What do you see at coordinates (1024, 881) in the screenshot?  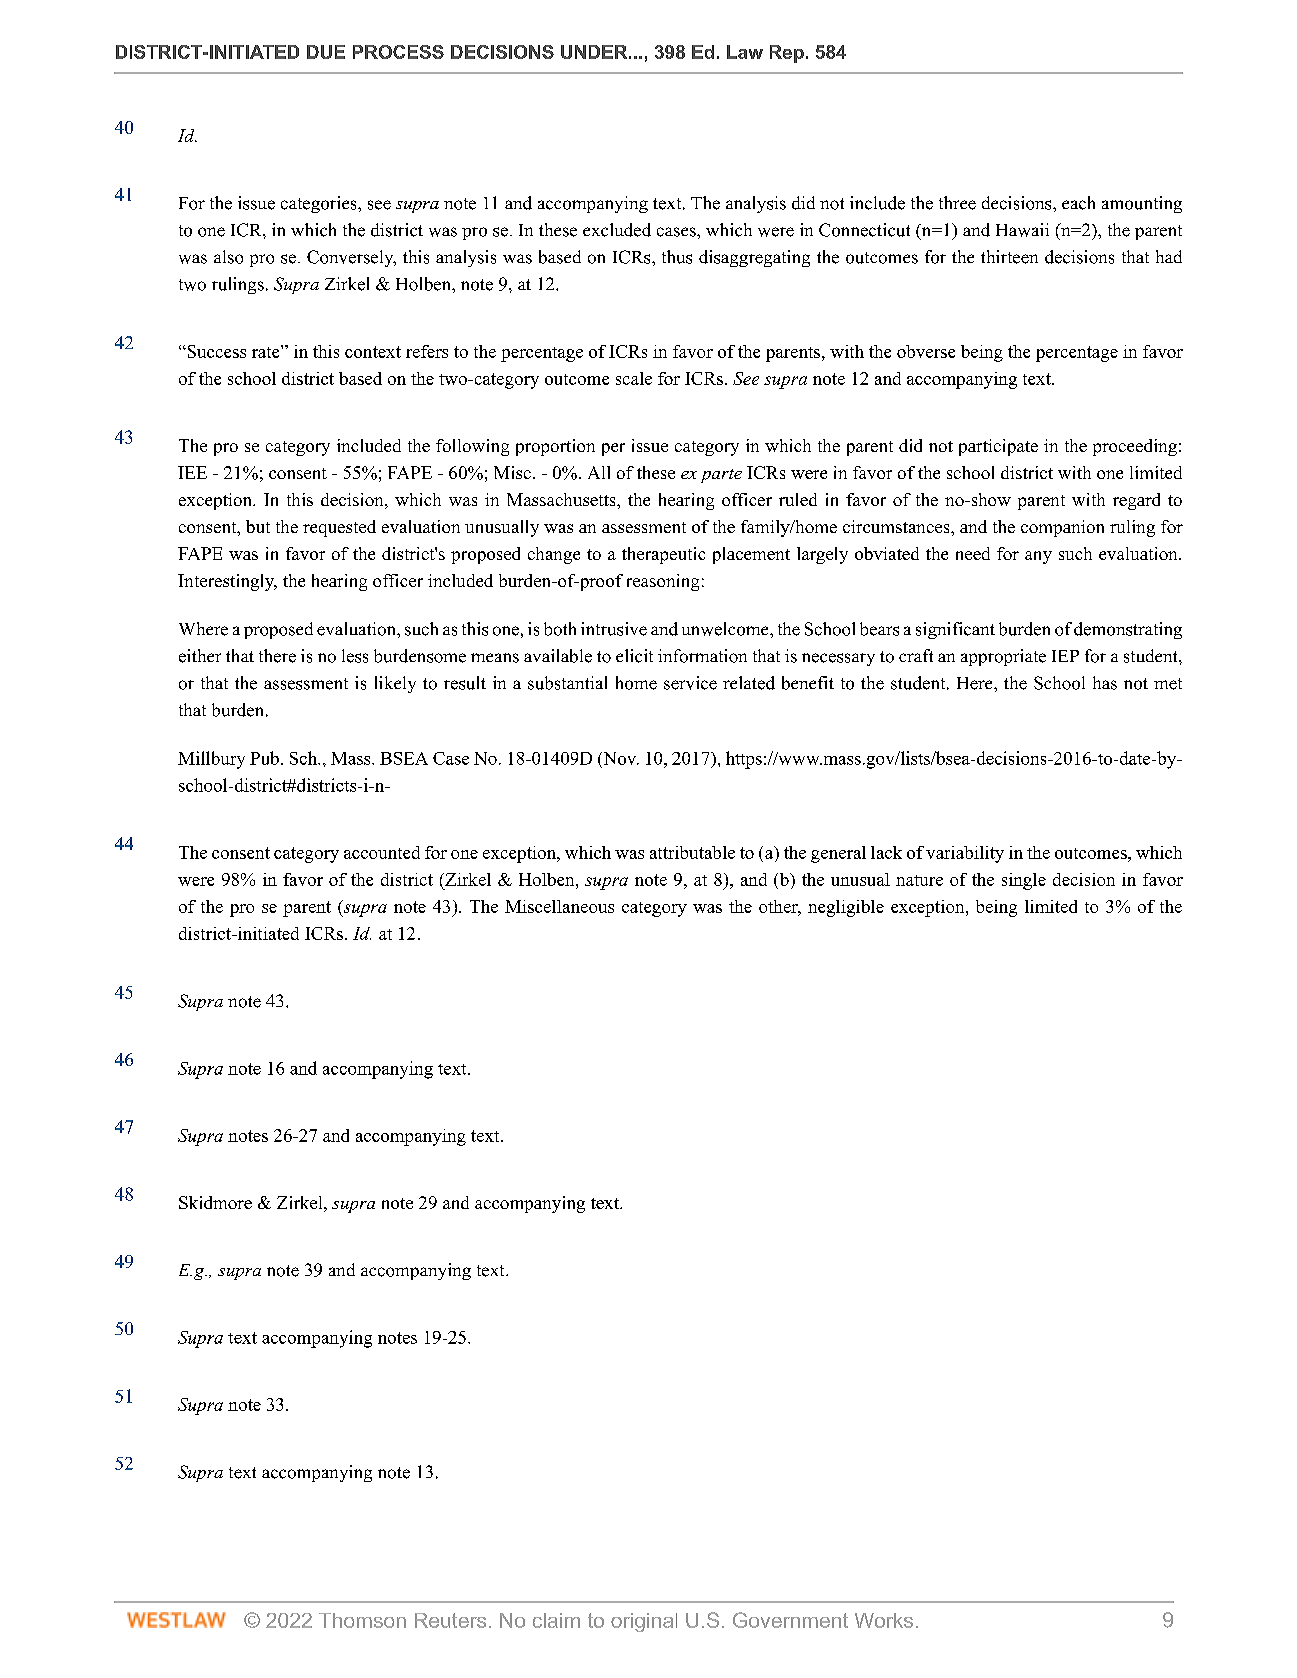 I see `single` at bounding box center [1024, 881].
